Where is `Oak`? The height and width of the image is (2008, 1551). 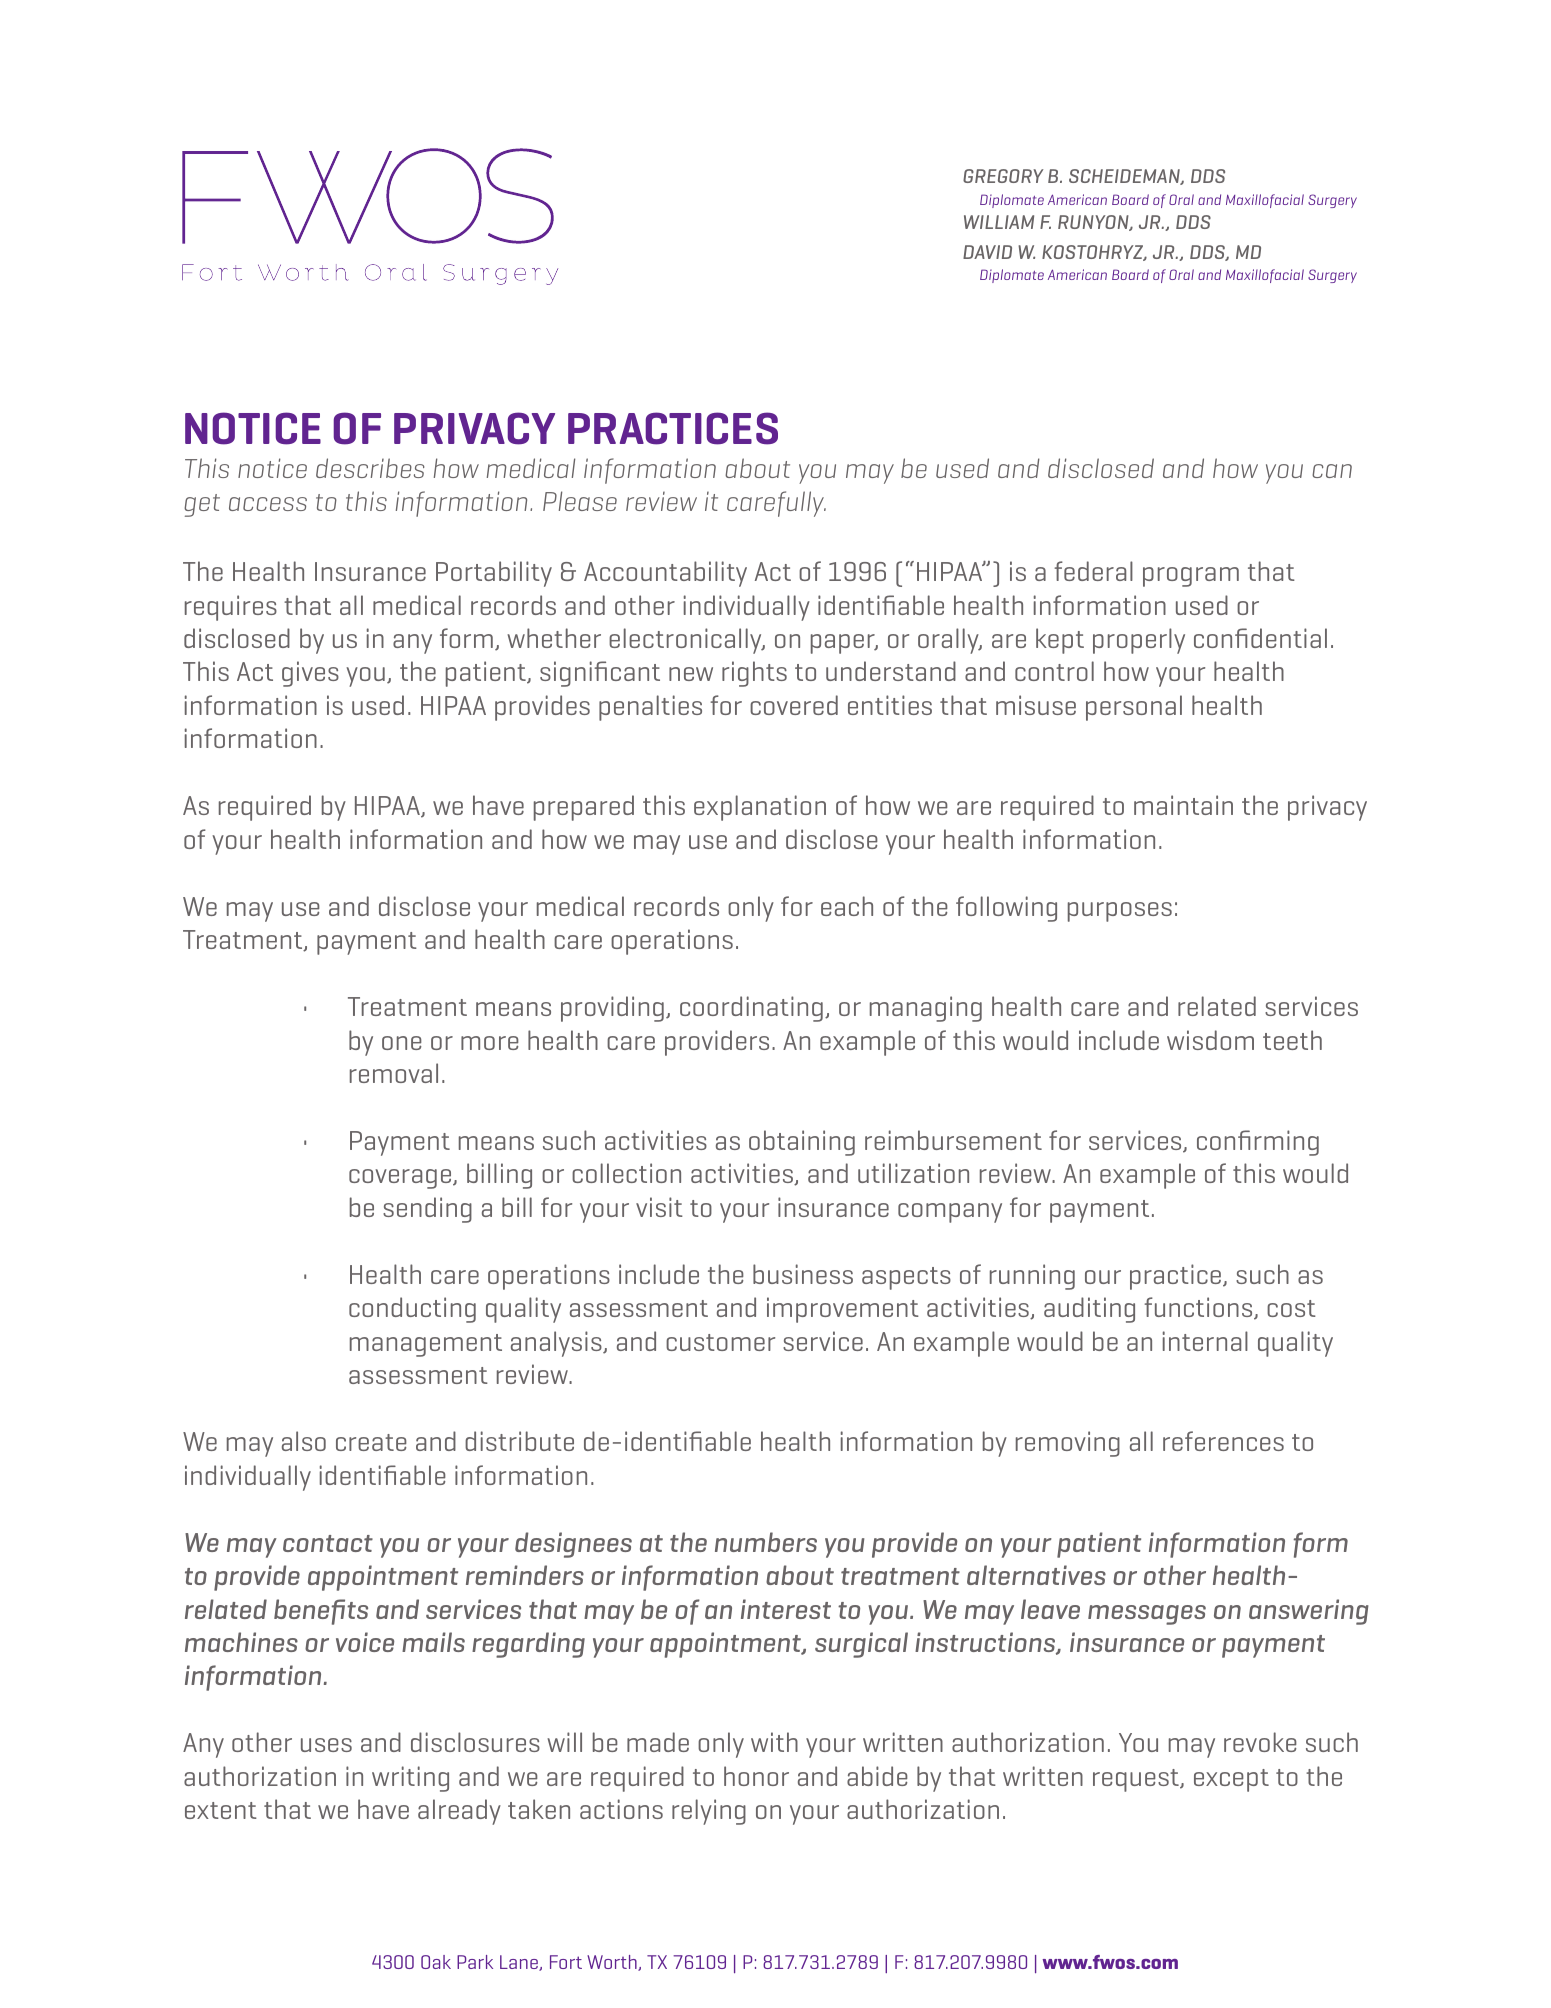
Oak is located at coordinates (436, 1962).
